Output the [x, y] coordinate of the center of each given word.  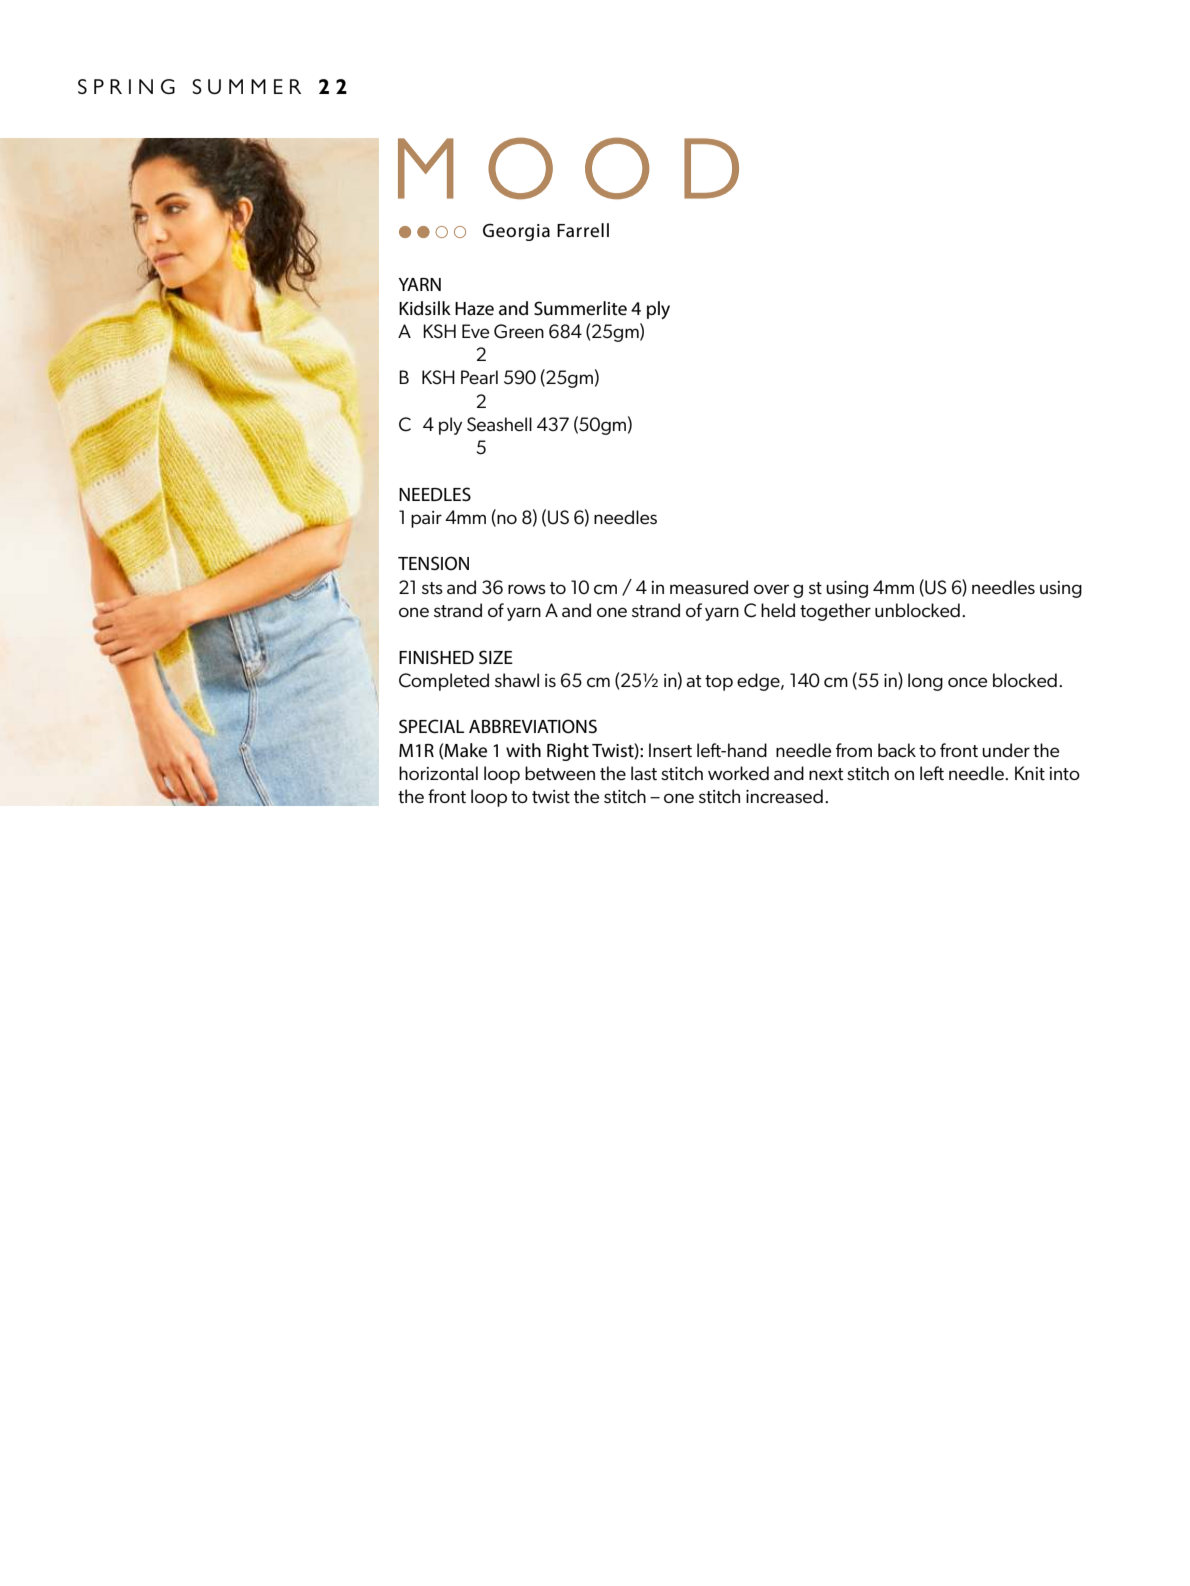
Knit [1030, 773]
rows [527, 589]
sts [432, 588]
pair [426, 519]
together [835, 612]
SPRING [126, 86]
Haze [474, 309]
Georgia [516, 232]
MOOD [568, 168]
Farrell [583, 230]
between [560, 773]
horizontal [438, 773]
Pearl [479, 377]
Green [519, 331]
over [771, 589]
